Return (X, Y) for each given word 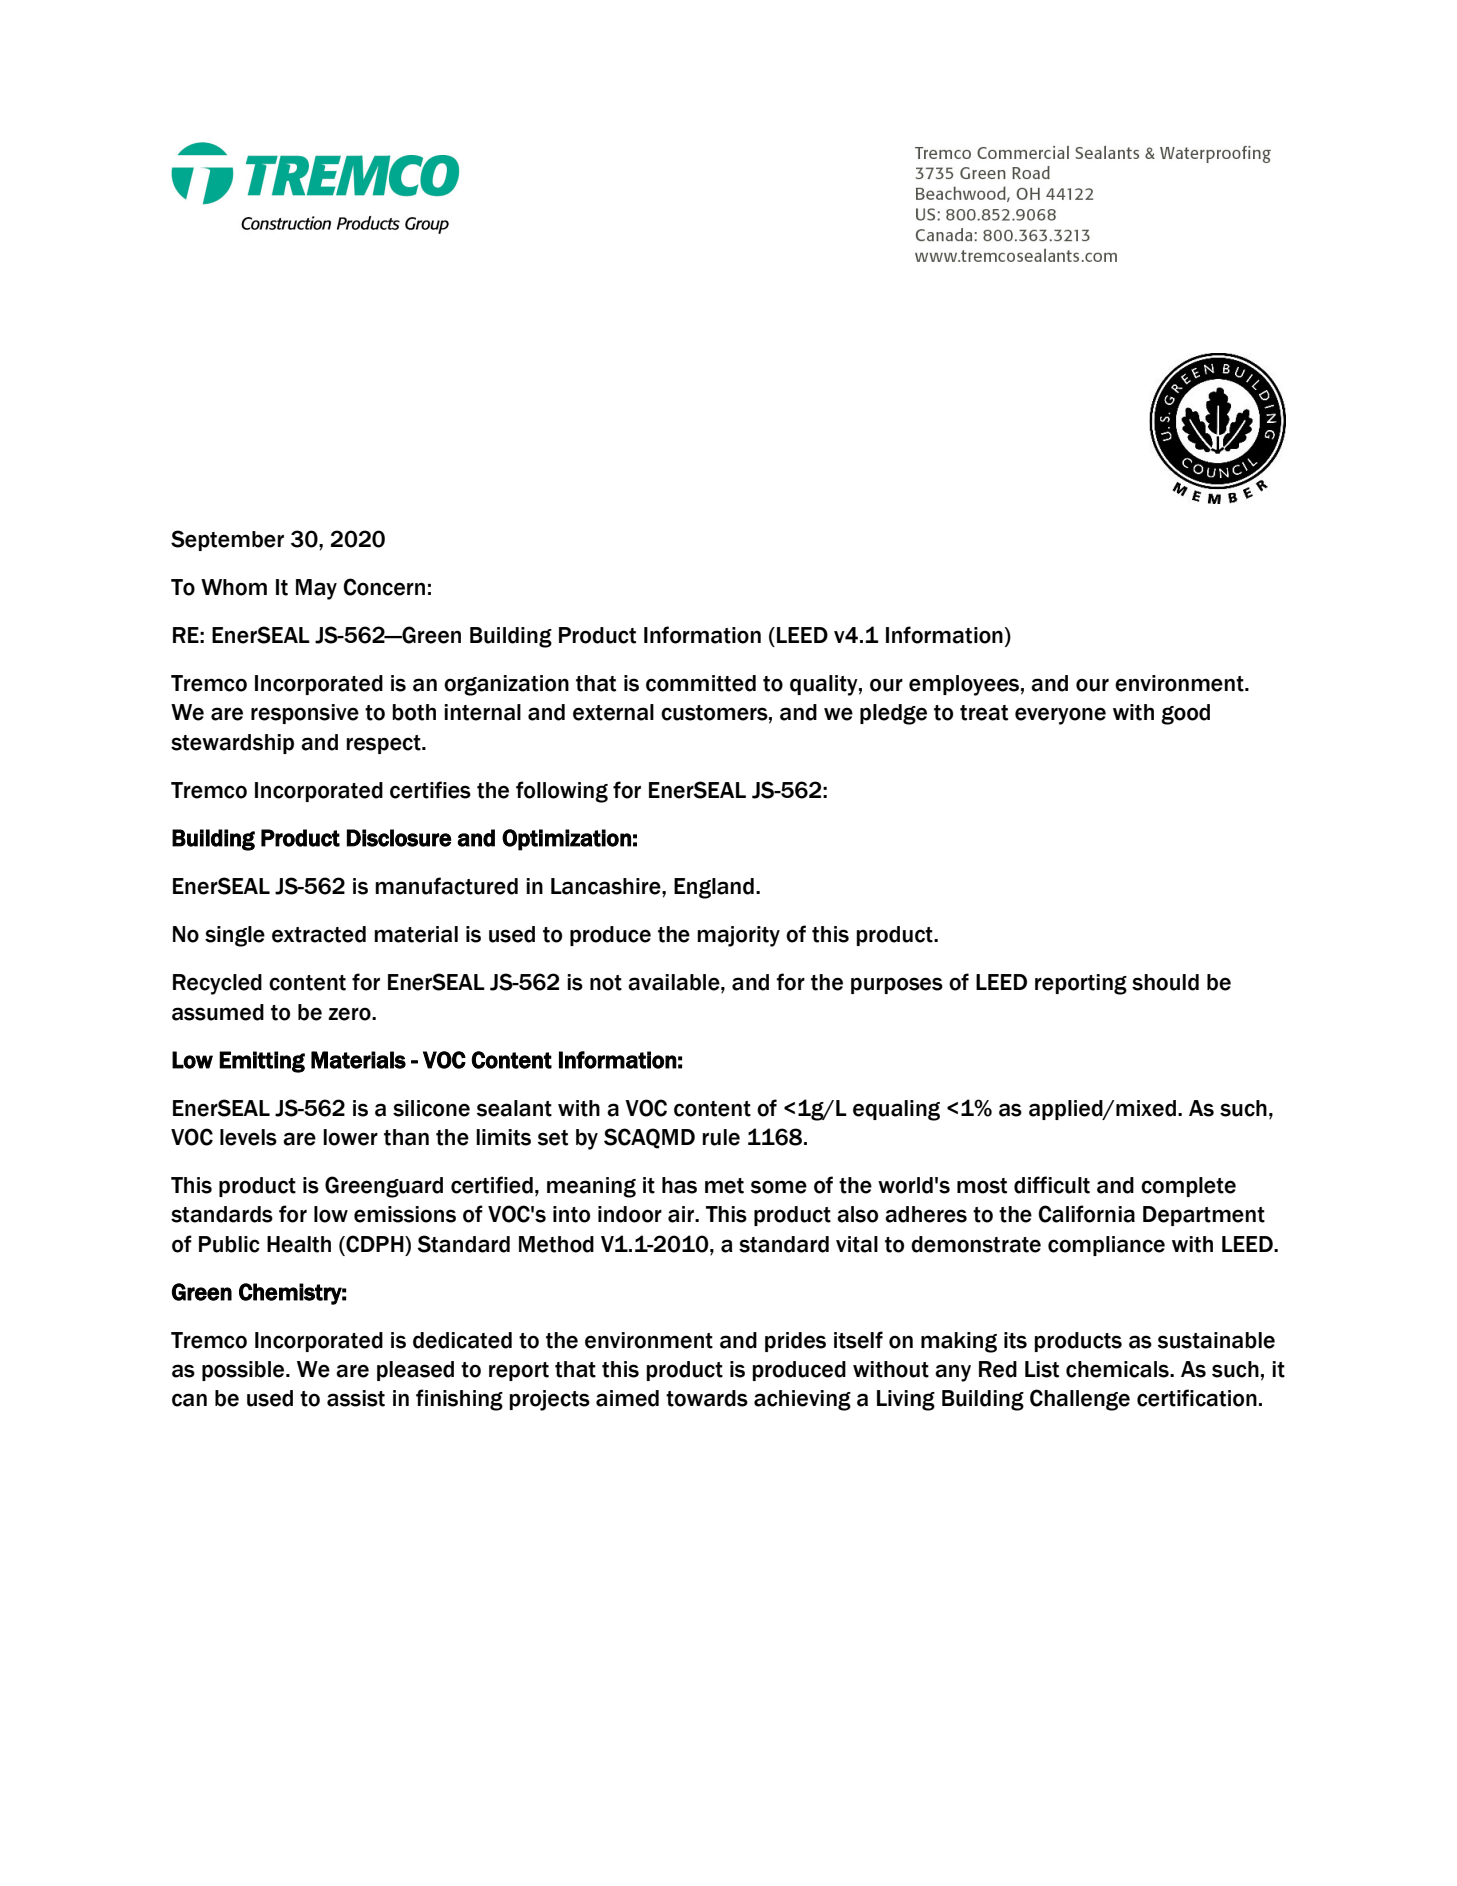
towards (707, 1398)
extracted (319, 934)
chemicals (1118, 1369)
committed (701, 683)
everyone (1060, 716)
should (1165, 982)
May (316, 589)
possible (244, 1371)
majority (738, 936)
